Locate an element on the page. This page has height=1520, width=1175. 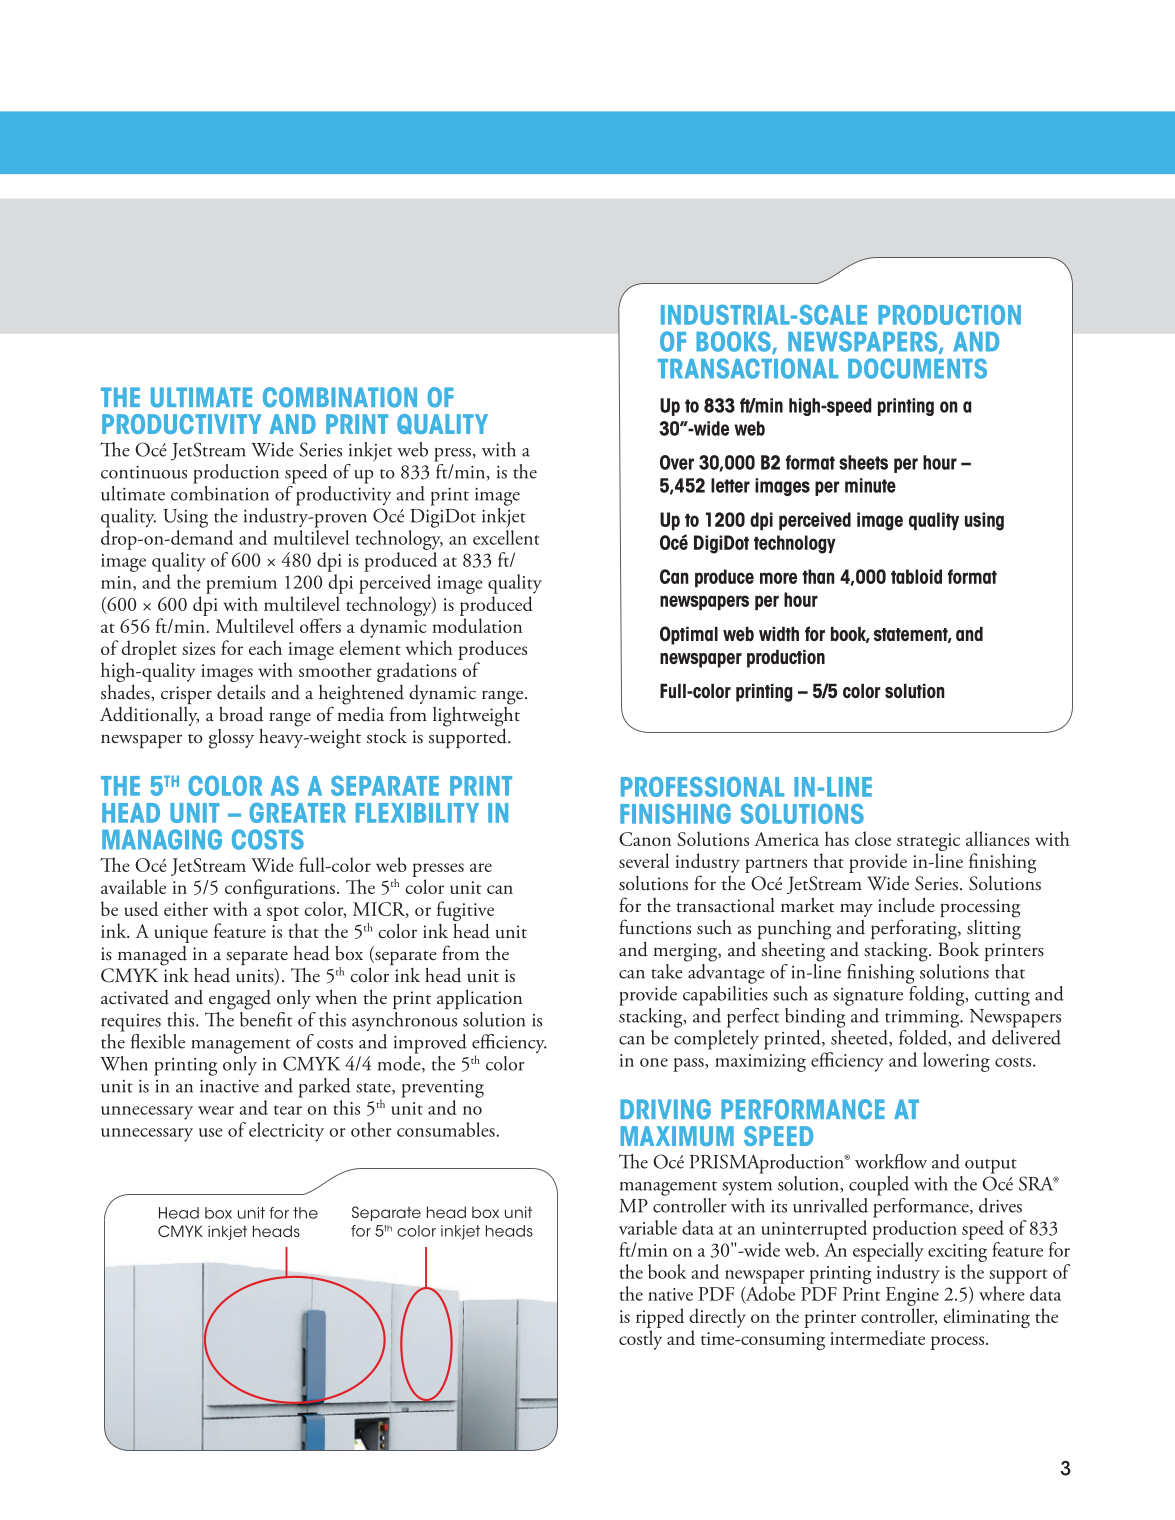
electricity is located at coordinates (286, 1132).
